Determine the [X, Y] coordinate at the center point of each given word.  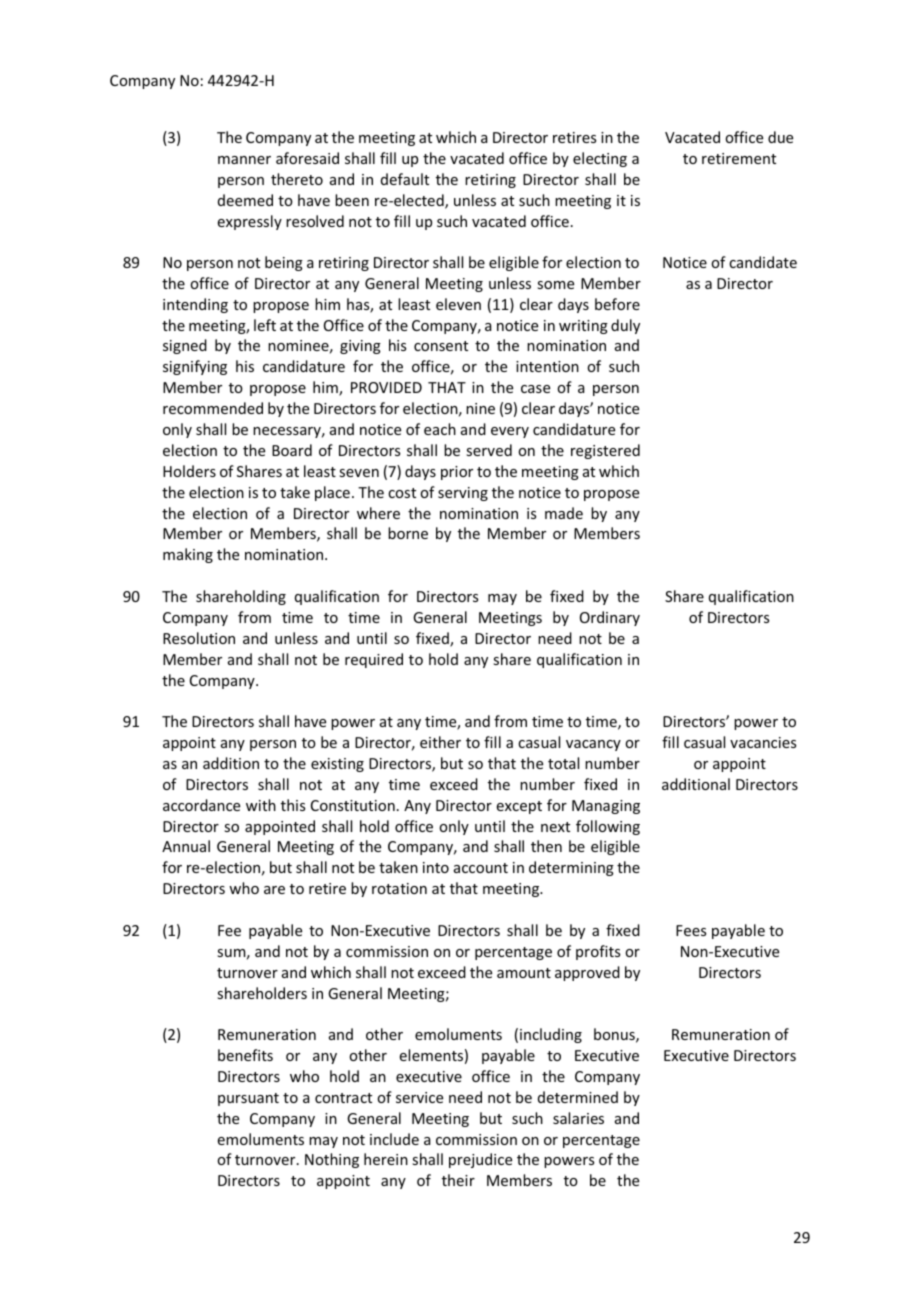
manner [244, 160]
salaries [578, 1118]
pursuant [248, 1099]
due [780, 137]
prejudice [480, 1160]
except [519, 807]
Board [292, 450]
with [261, 805]
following [608, 827]
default [405, 179]
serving [463, 494]
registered [605, 451]
